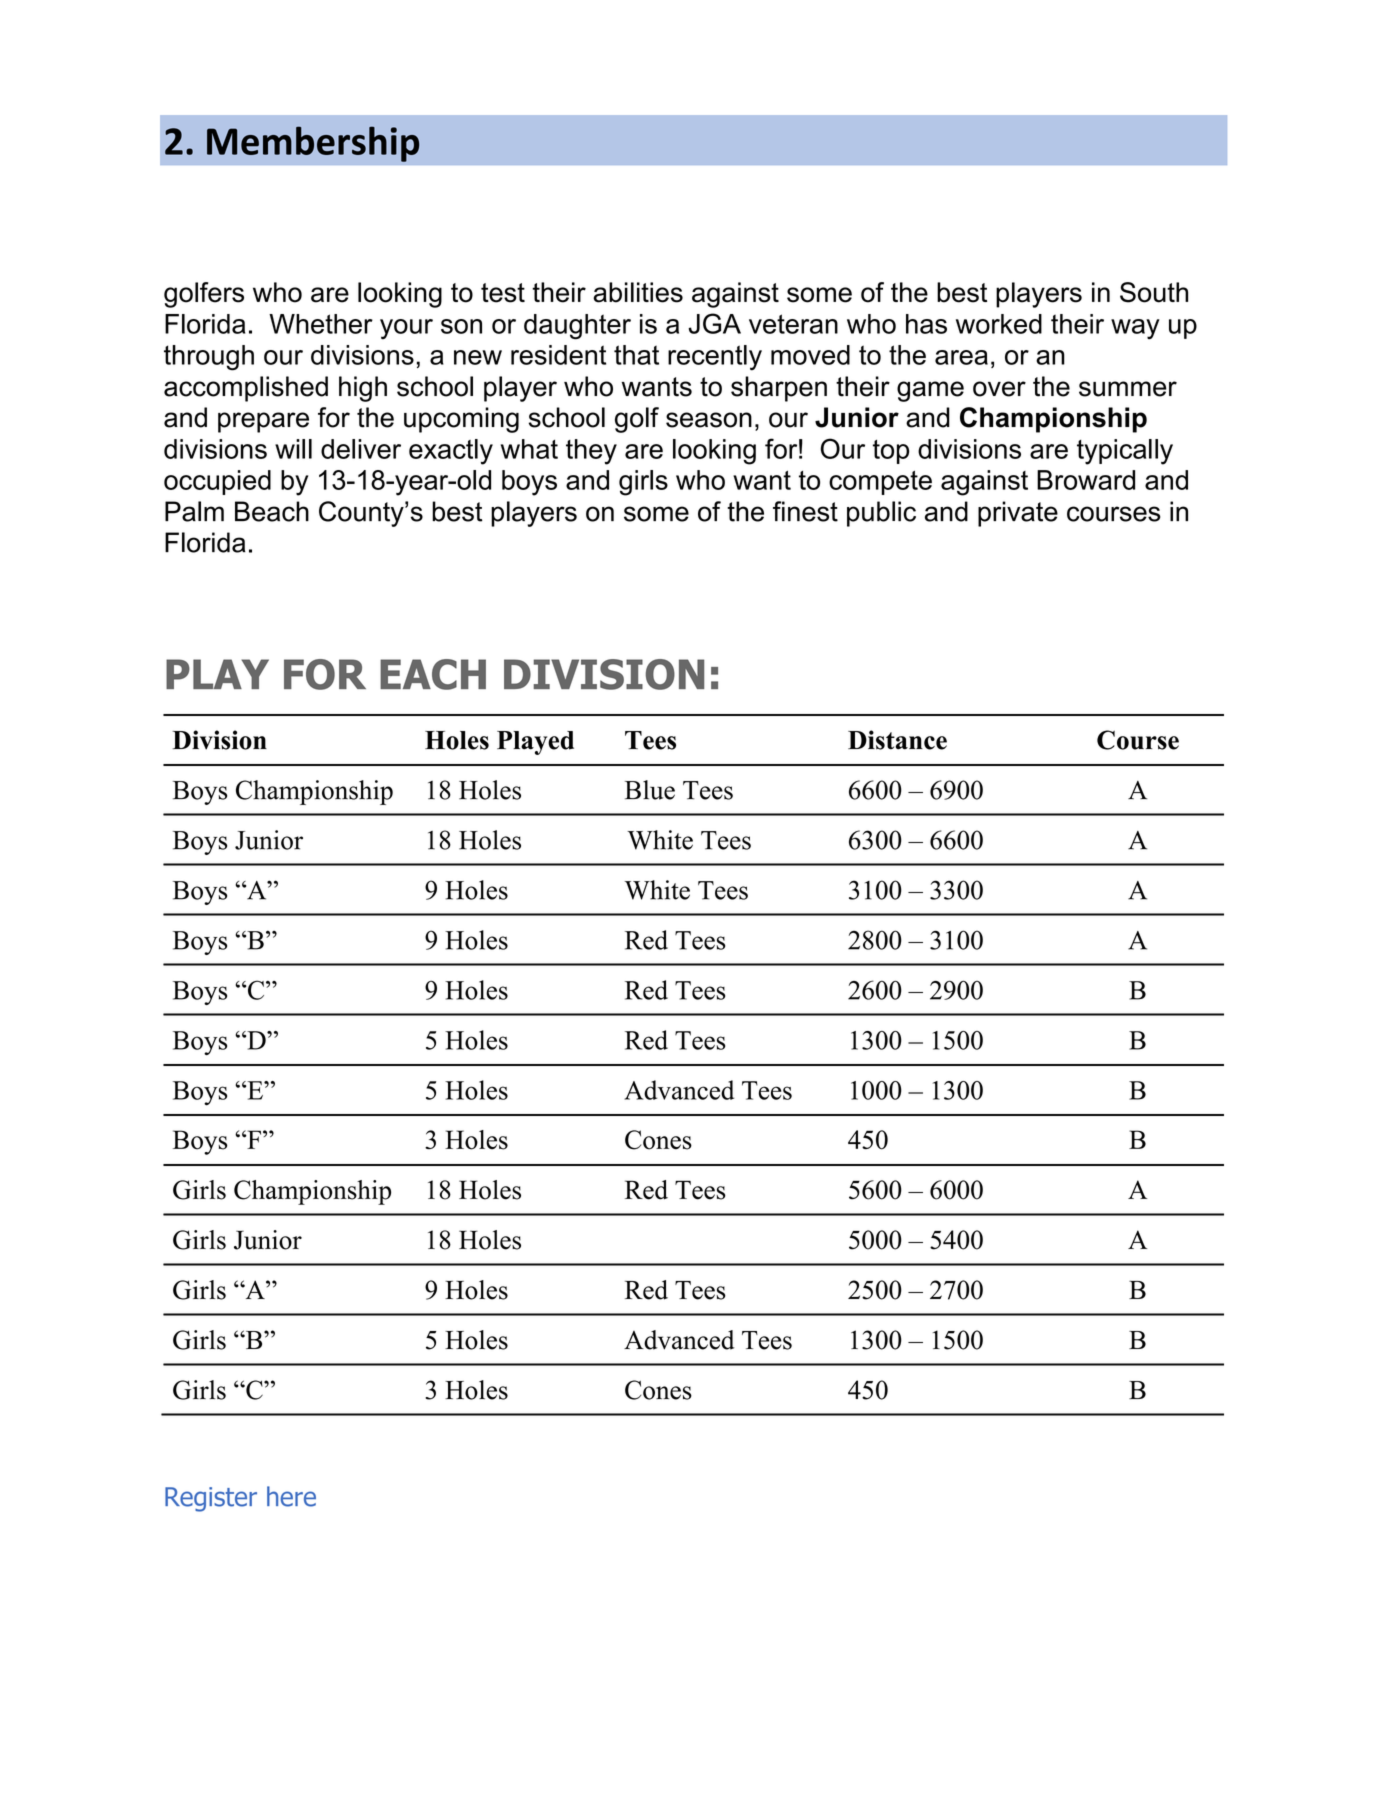  Describe the element at coordinates (591, 452) in the page. I see `they` at that location.
